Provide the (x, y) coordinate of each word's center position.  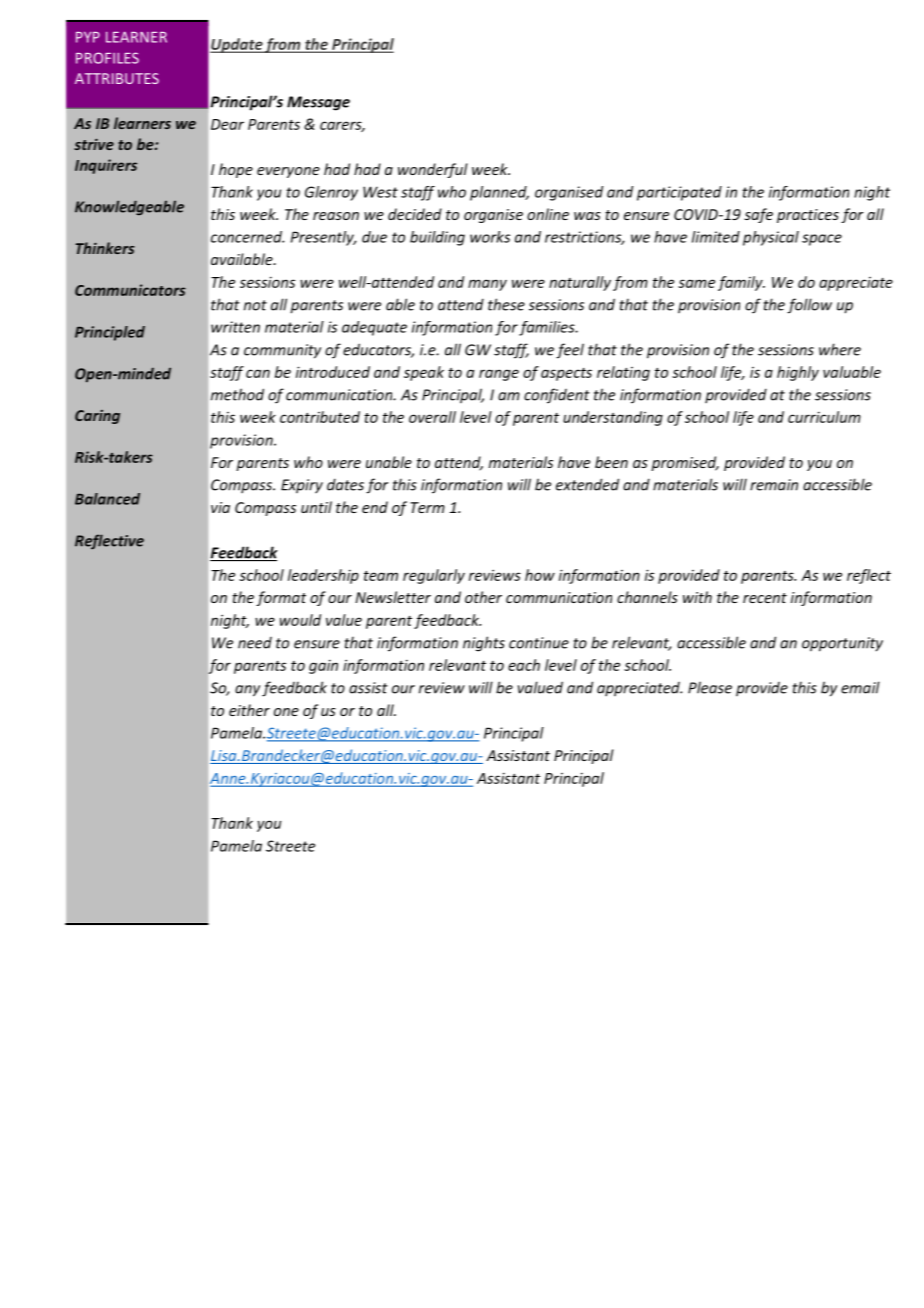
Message (318, 103)
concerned (247, 237)
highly (798, 373)
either (249, 710)
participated (679, 193)
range (499, 375)
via (220, 507)
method (237, 394)
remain (774, 485)
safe (758, 215)
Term (427, 507)
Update (237, 45)
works (490, 237)
